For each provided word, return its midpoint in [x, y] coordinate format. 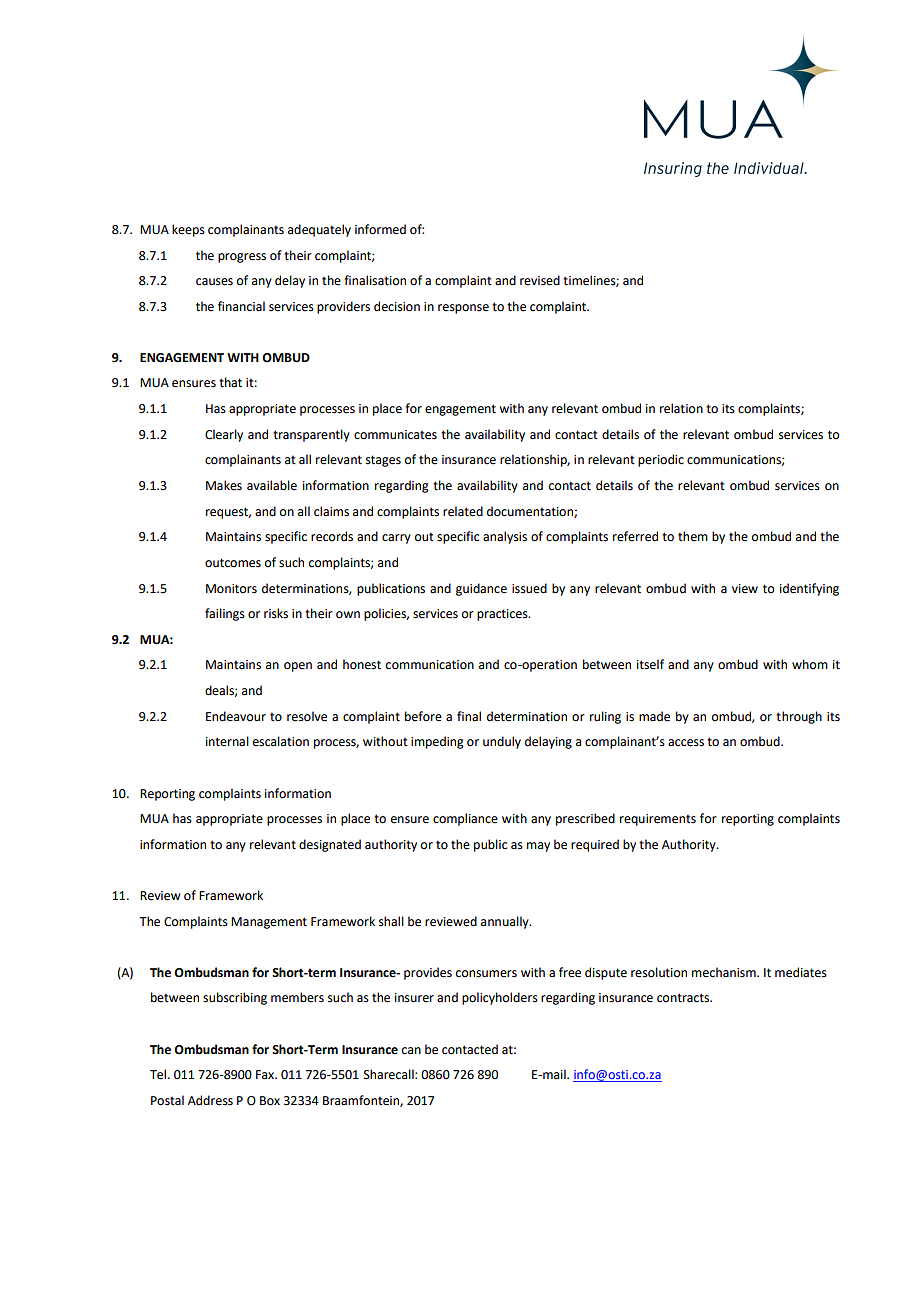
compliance [465, 819]
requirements [658, 820]
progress [242, 258]
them [693, 536]
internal [227, 741]
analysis [505, 537]
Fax [266, 1074]
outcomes [233, 563]
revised [540, 280]
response [463, 309]
